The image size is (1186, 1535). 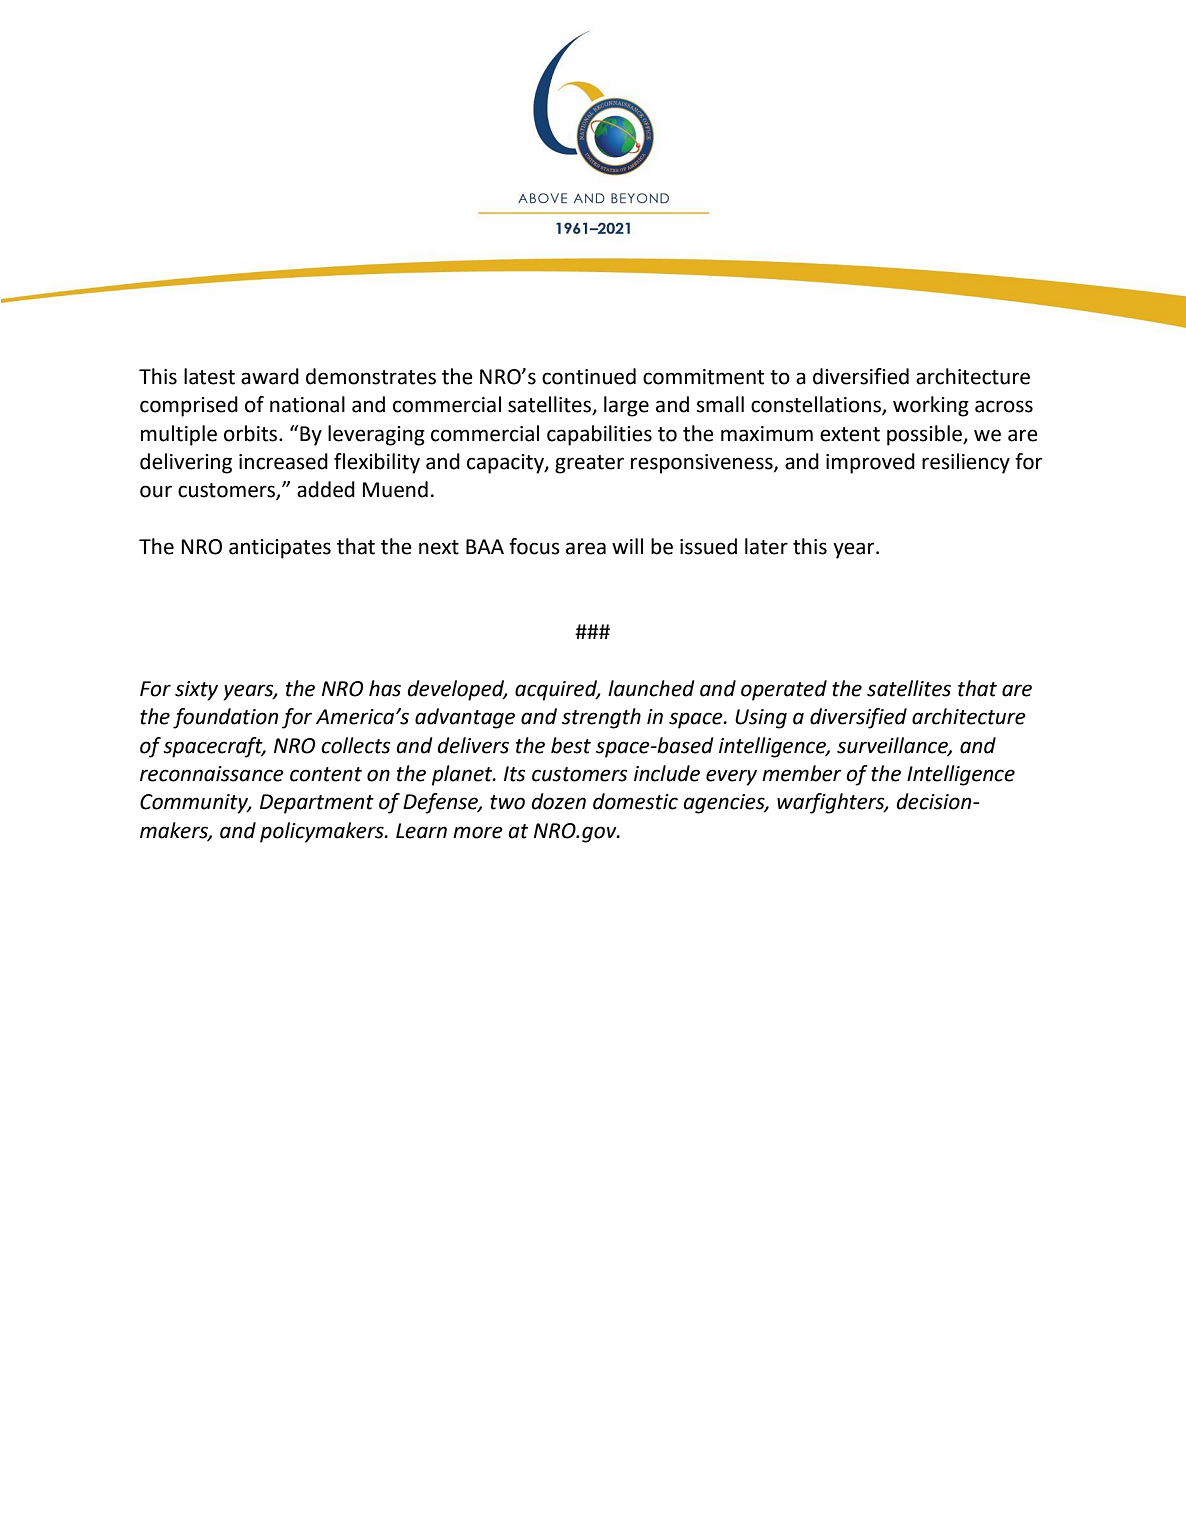 I want to click on working, so click(x=931, y=406).
